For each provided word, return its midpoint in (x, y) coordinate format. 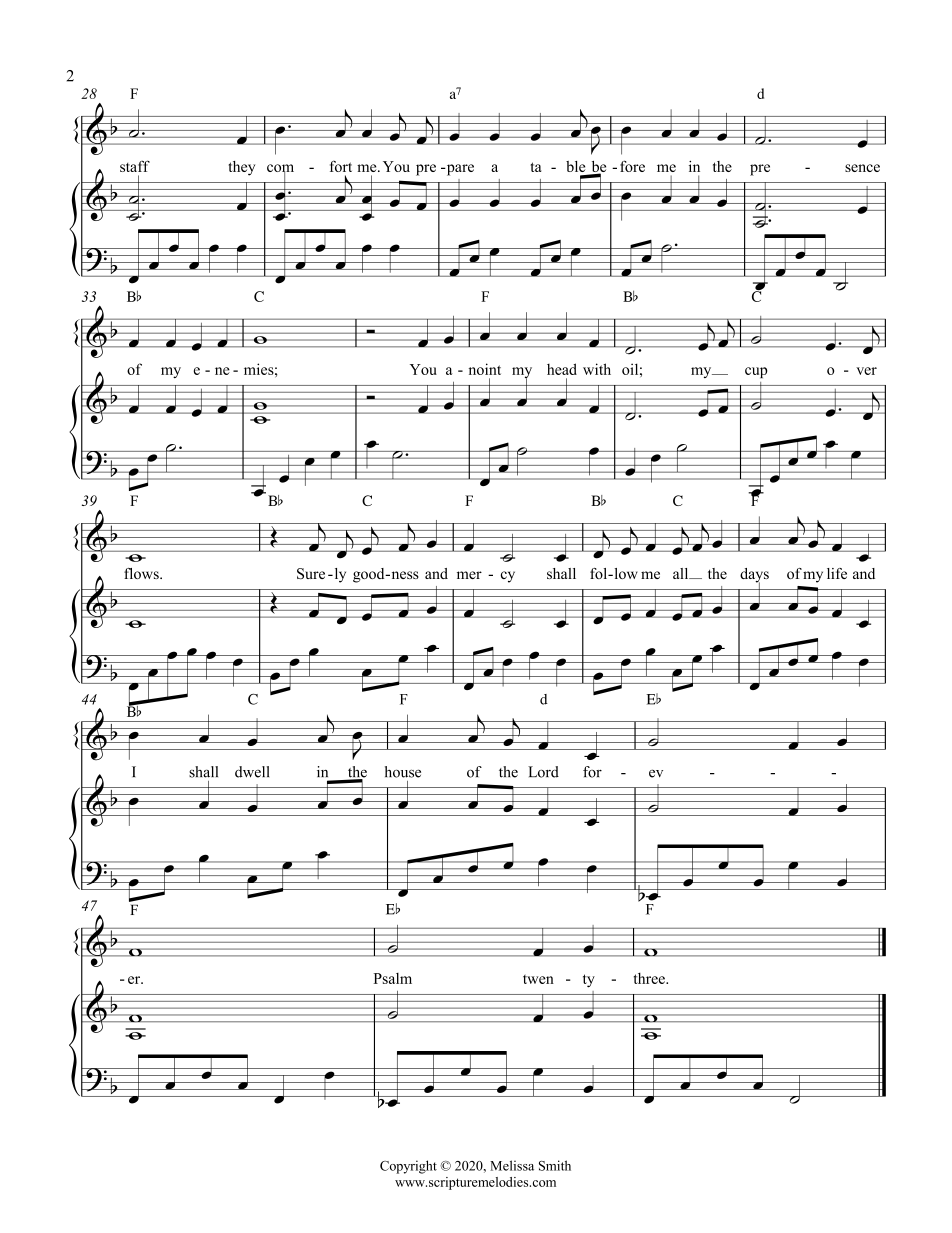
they (242, 168)
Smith (555, 1165)
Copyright (408, 1167)
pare (459, 170)
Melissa (512, 1165)
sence (862, 168)
